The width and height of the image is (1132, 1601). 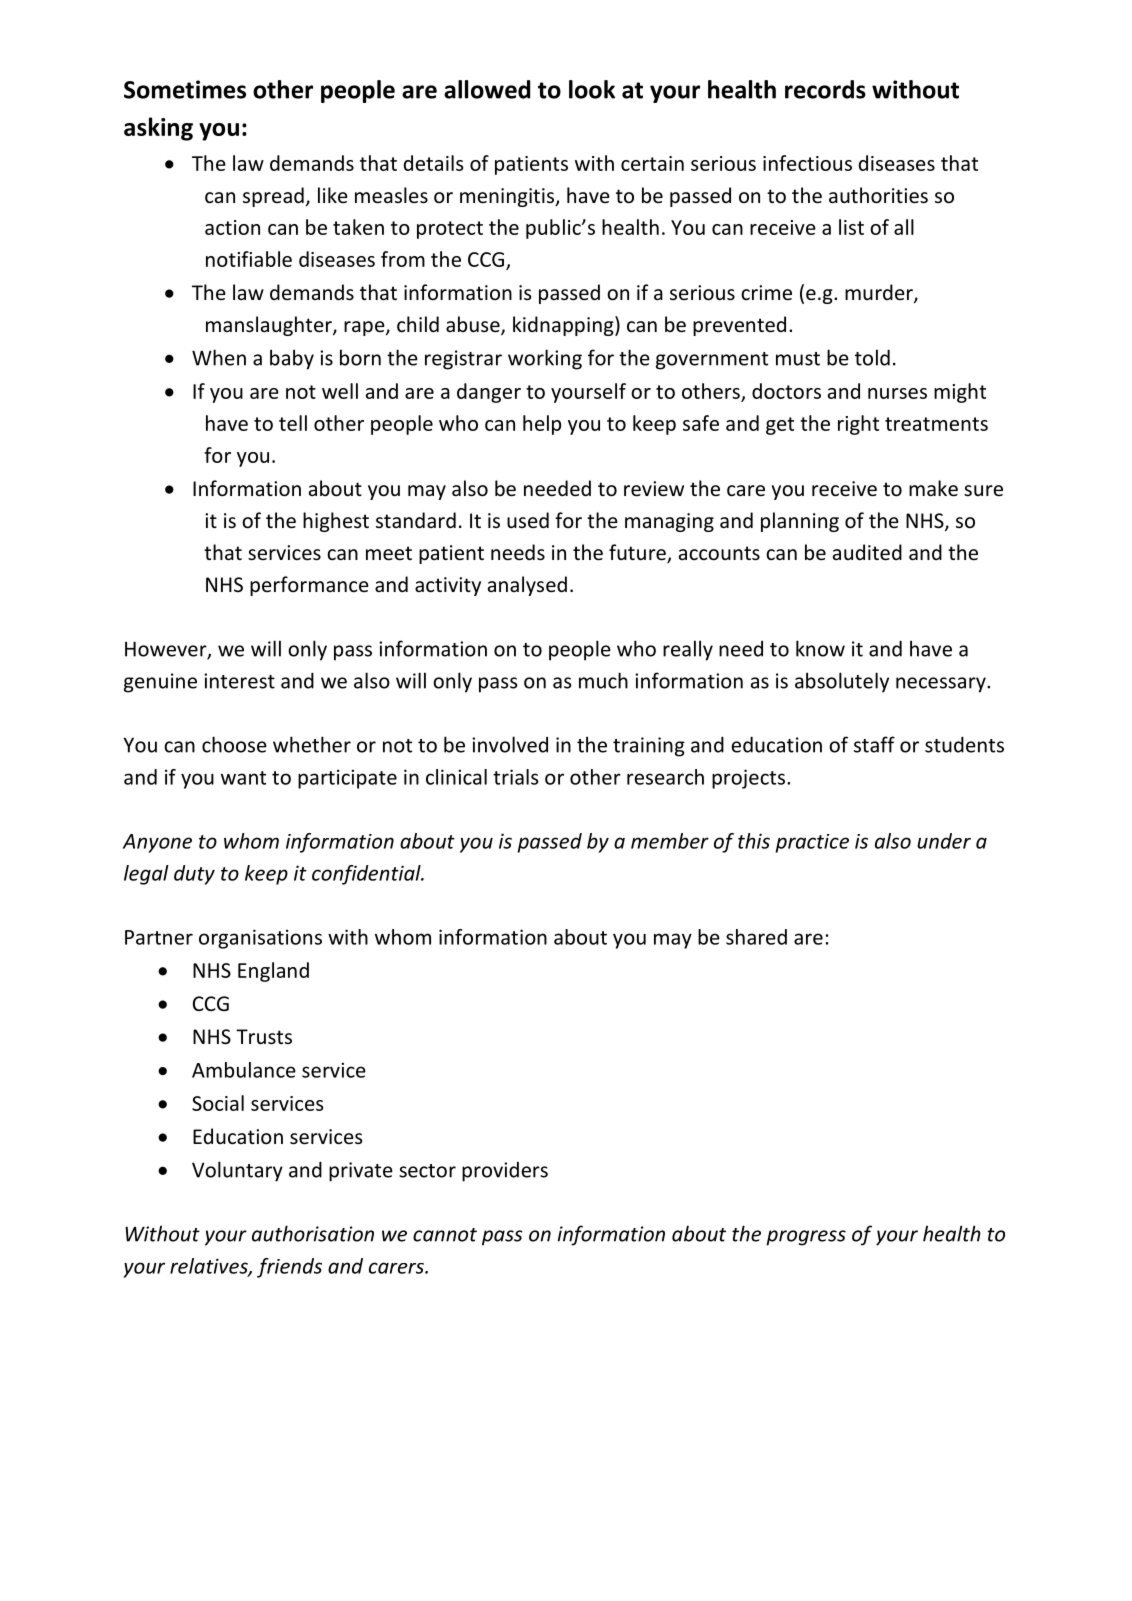 I want to click on look, so click(x=592, y=89).
